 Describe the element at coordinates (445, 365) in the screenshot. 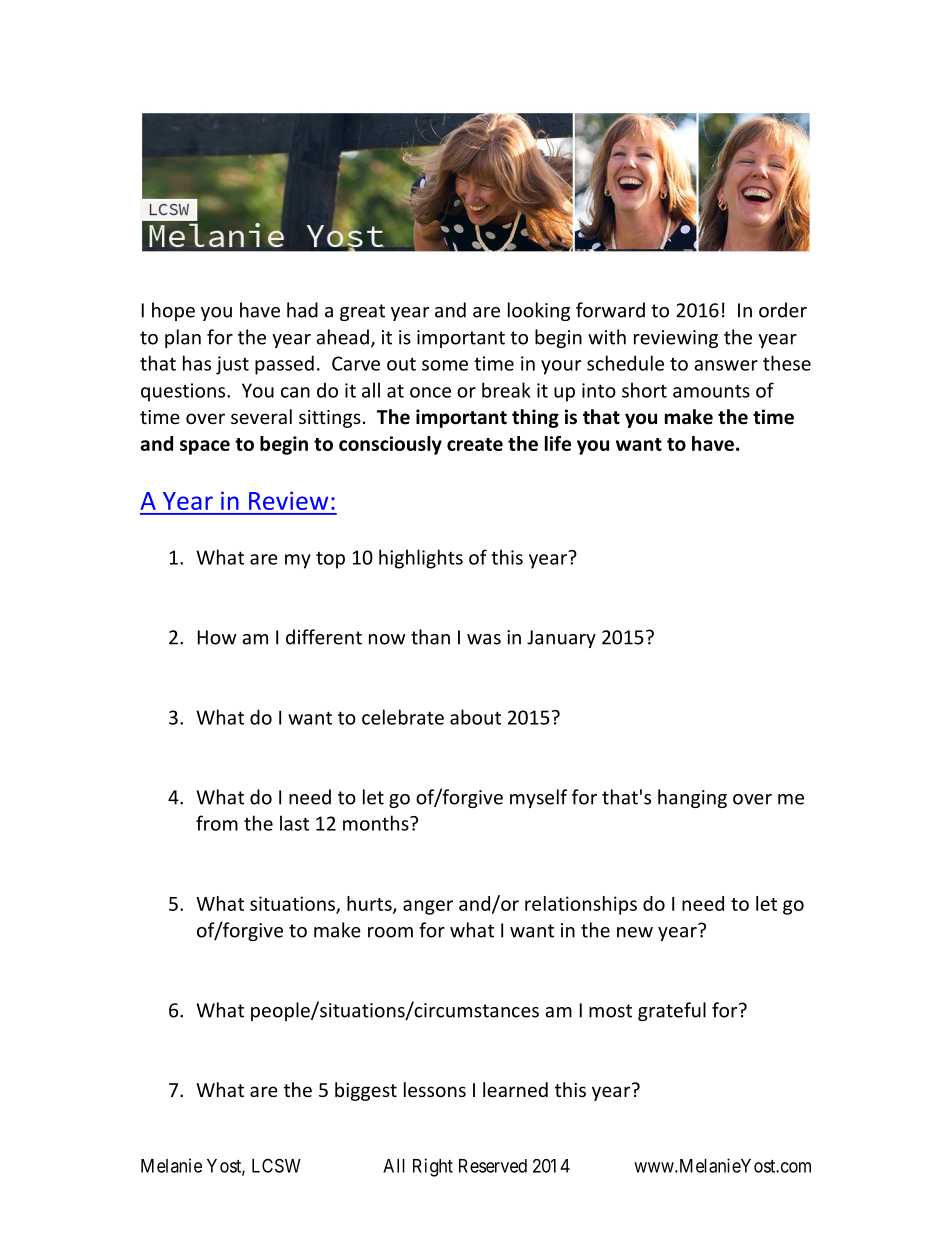

I see `some` at that location.
